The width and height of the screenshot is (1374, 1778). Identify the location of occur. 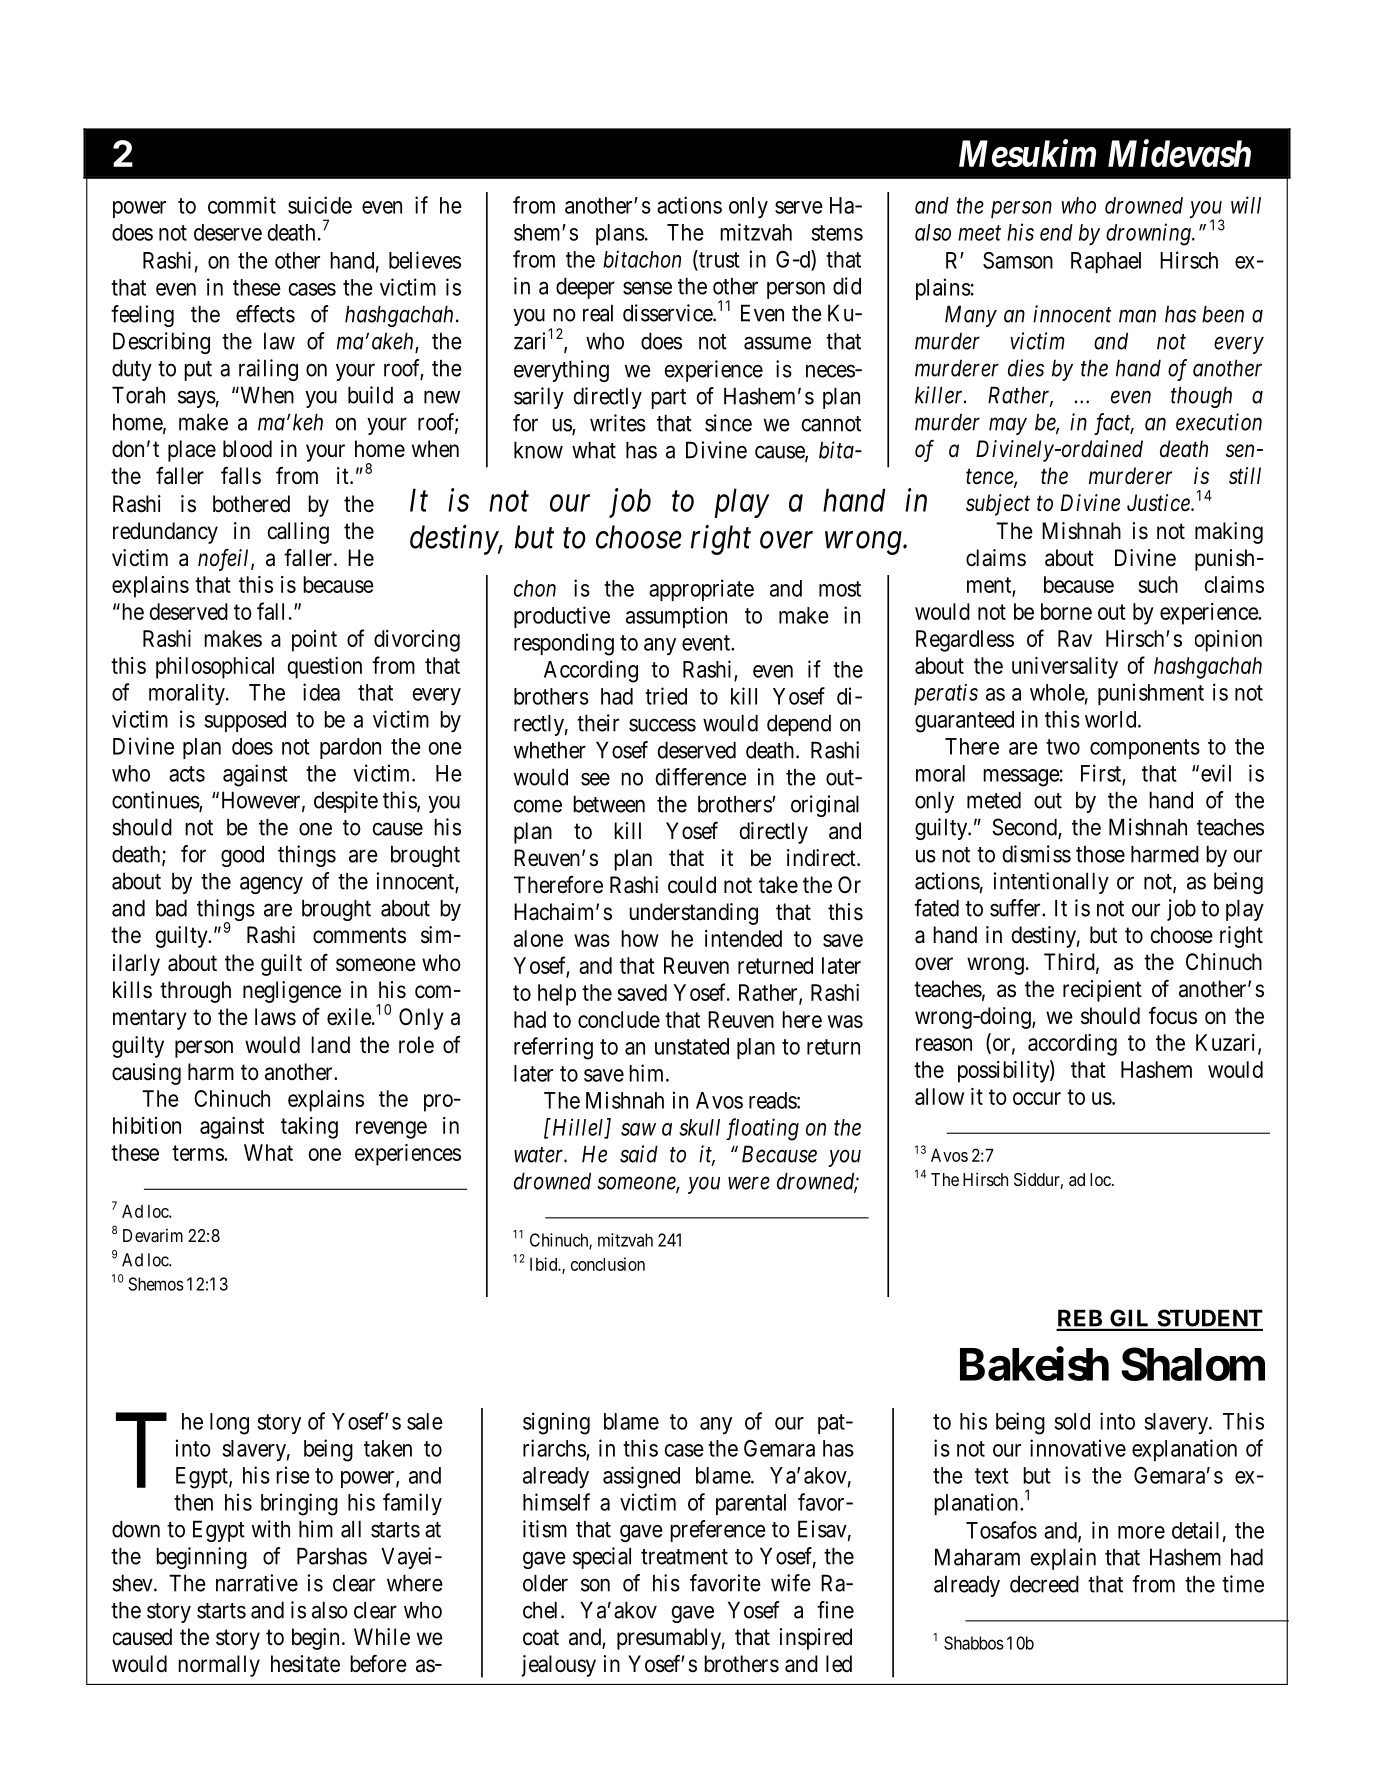
(1037, 1098).
